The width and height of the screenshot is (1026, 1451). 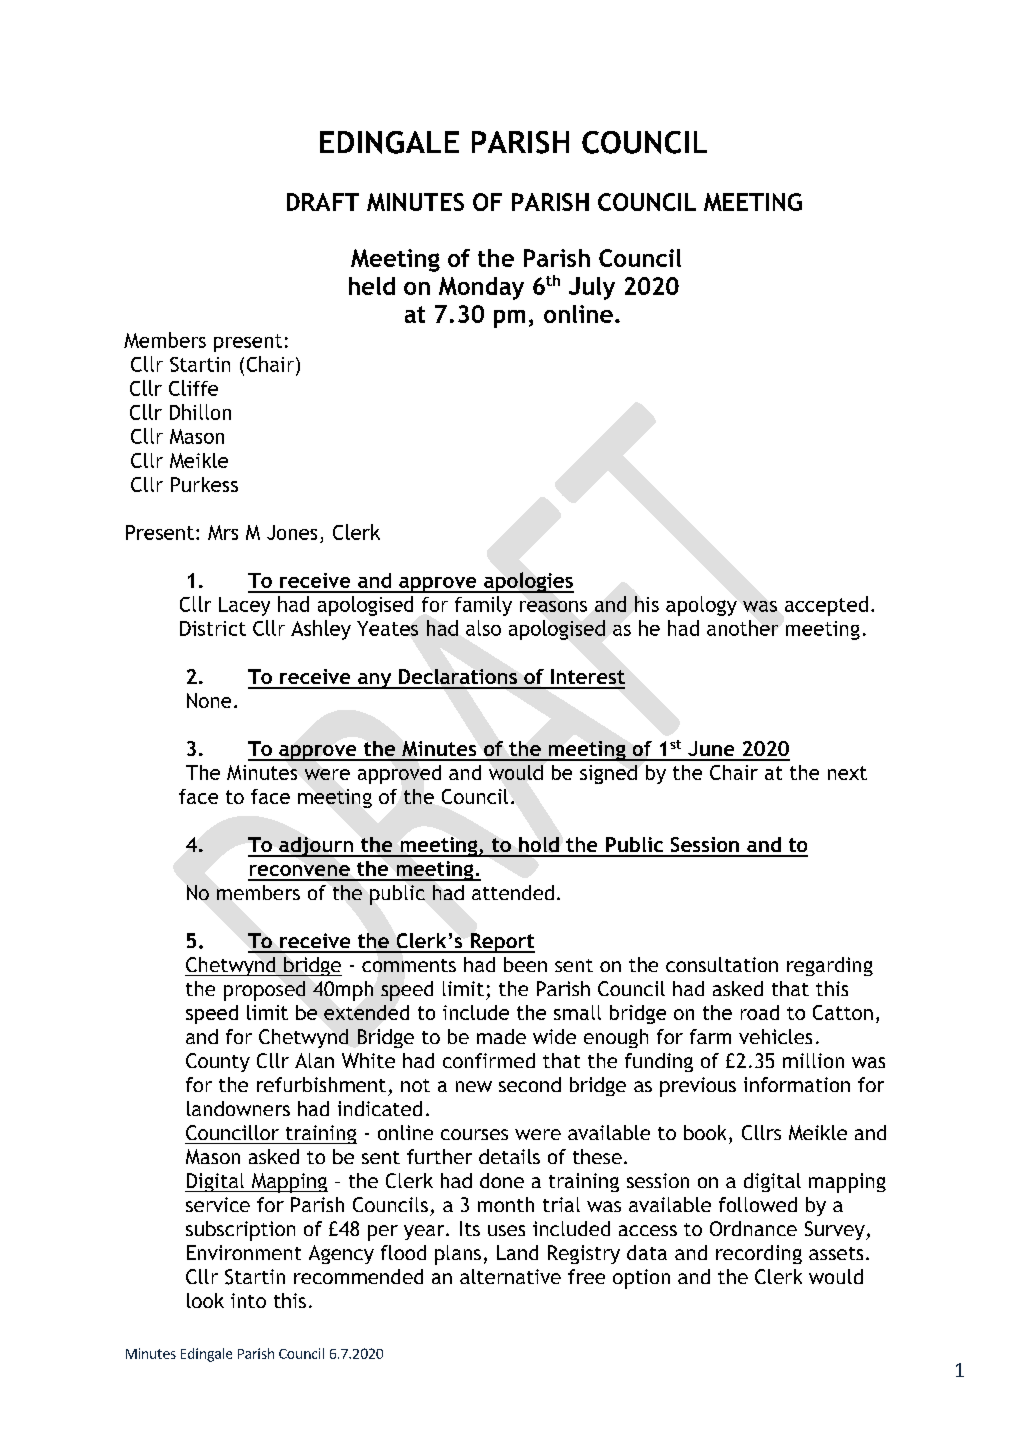 I want to click on made, so click(x=501, y=1036).
